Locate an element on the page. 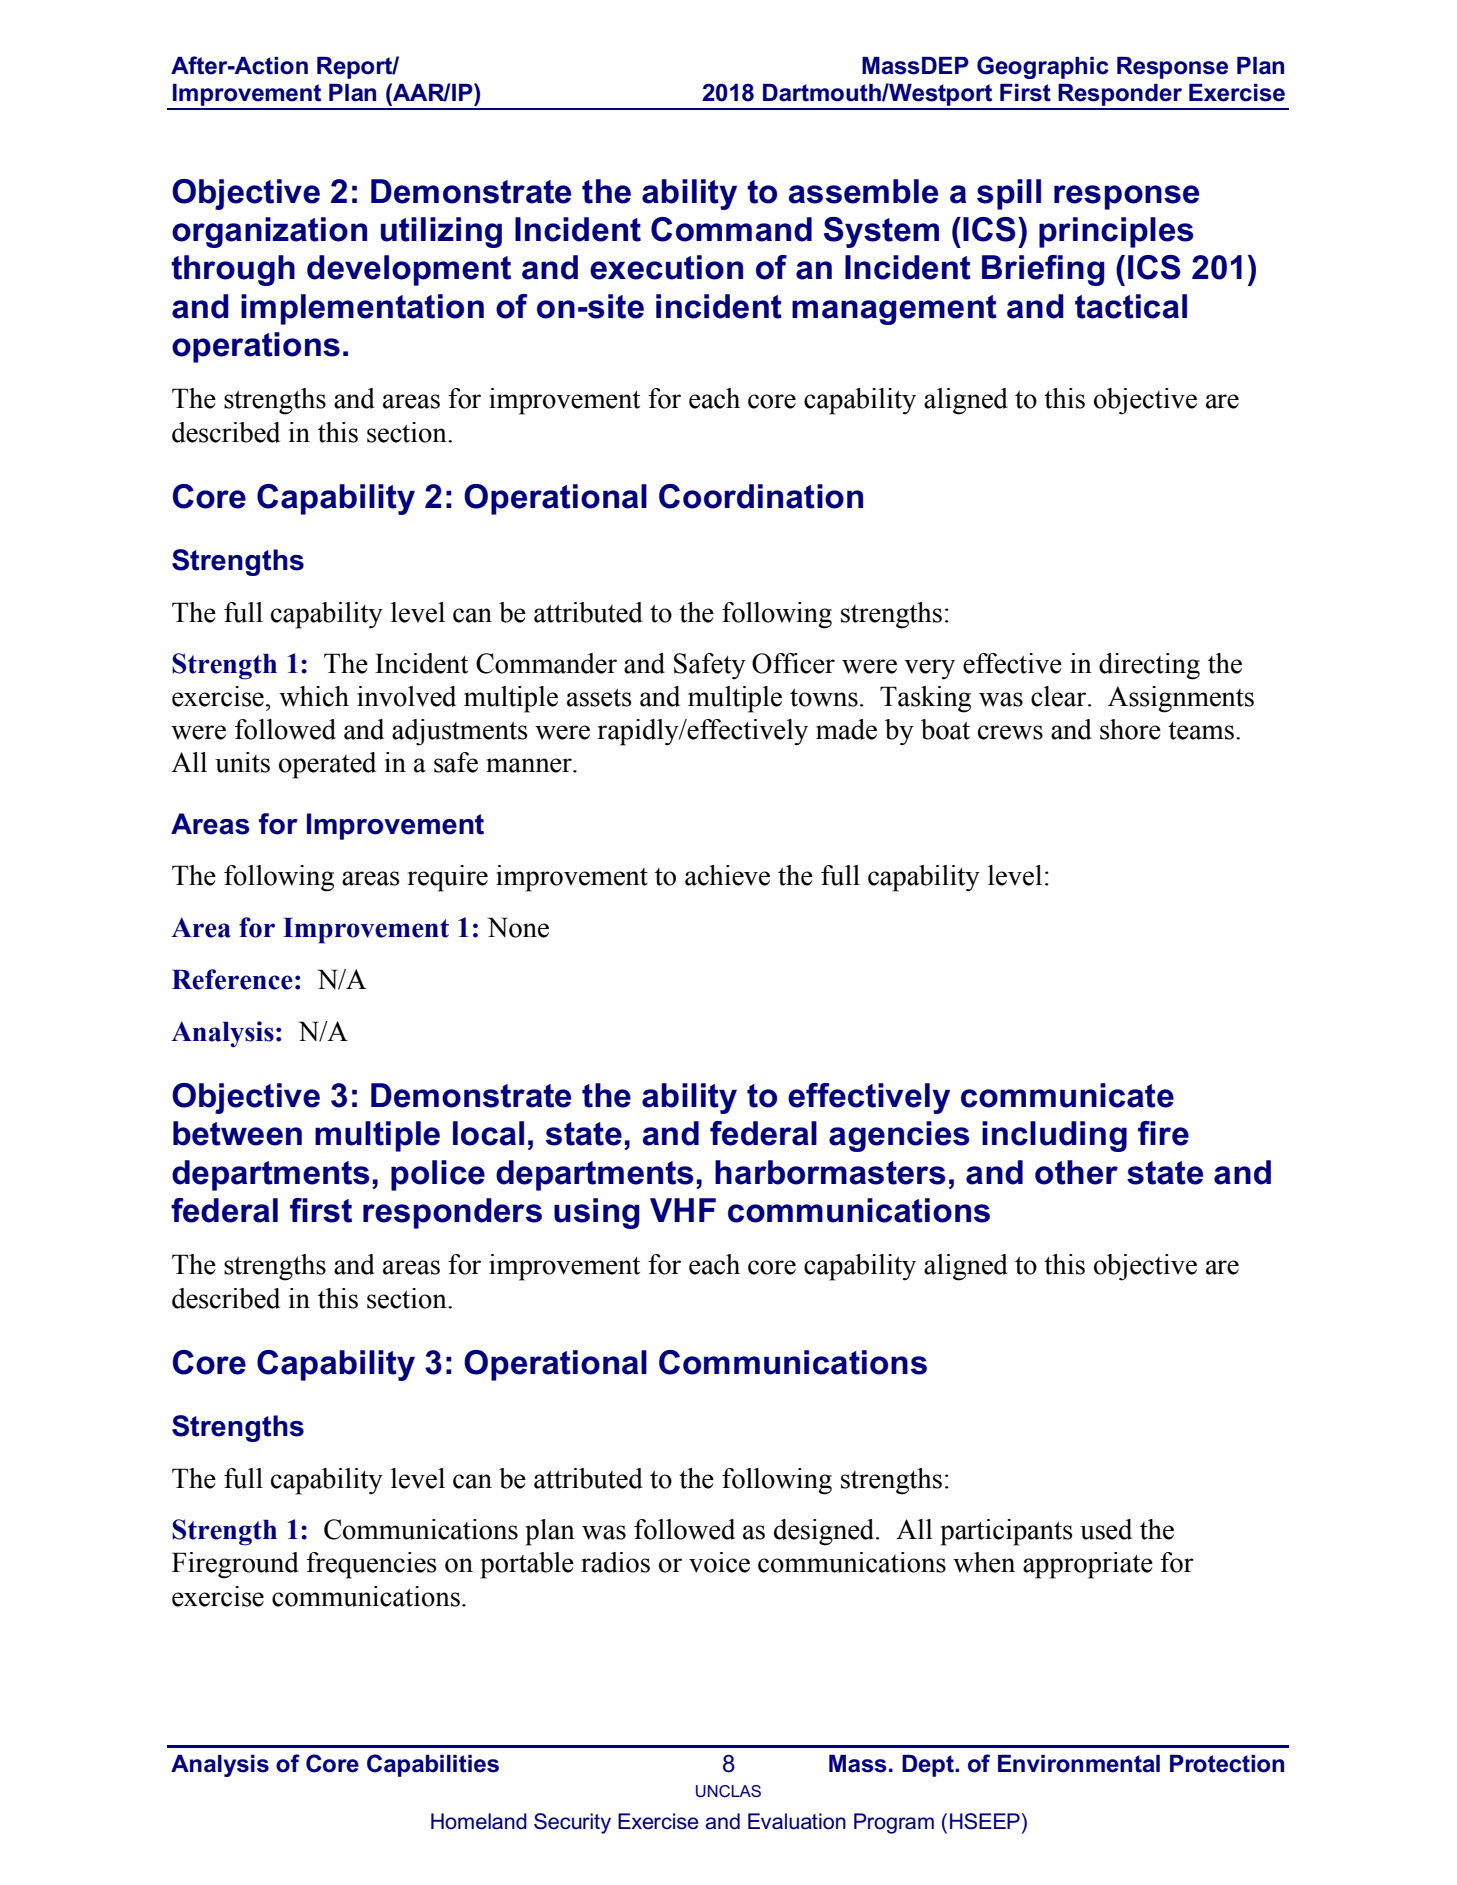 The height and width of the image is (1885, 1457). Capabilities is located at coordinates (433, 1765).
